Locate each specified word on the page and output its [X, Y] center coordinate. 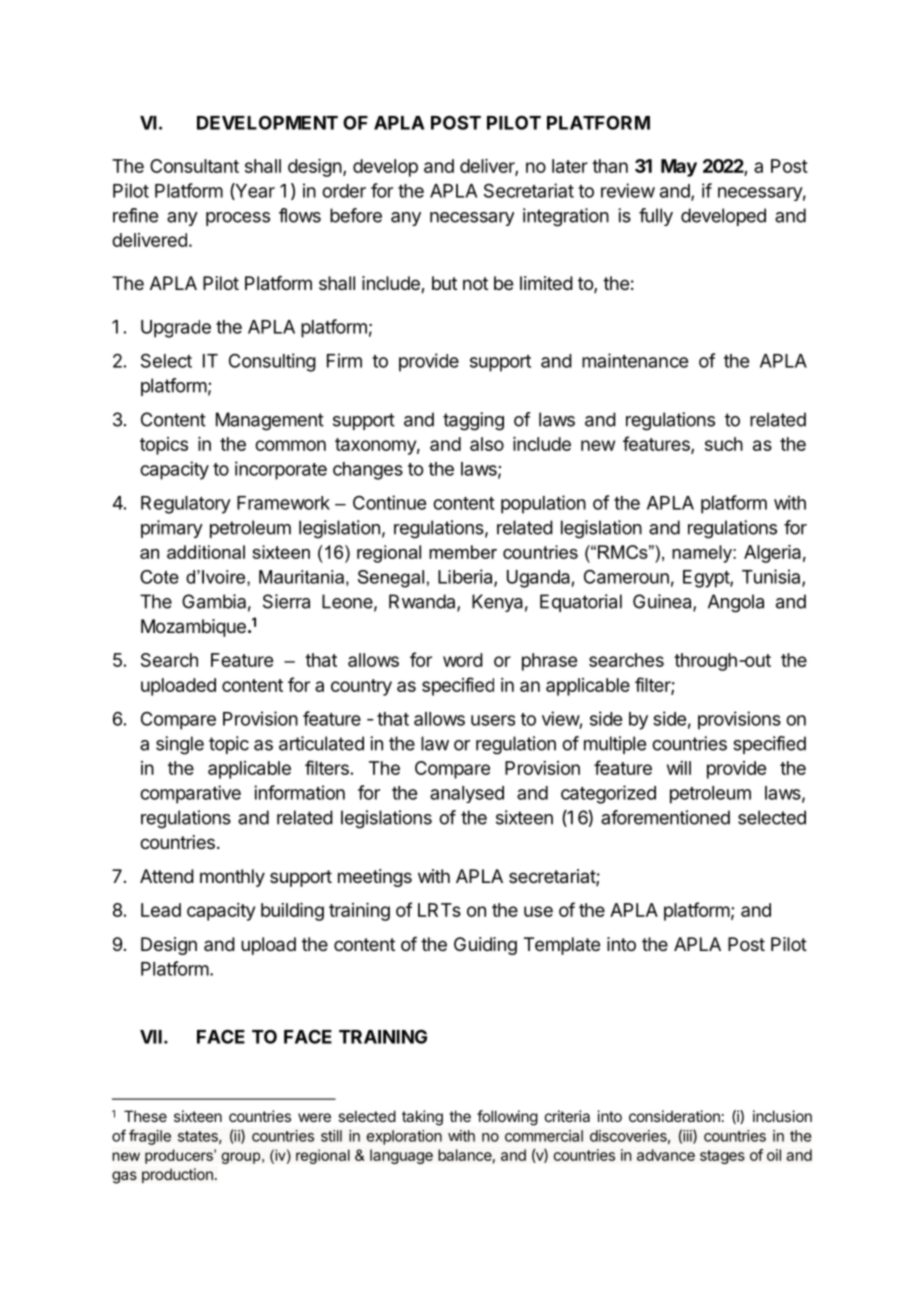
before [356, 215]
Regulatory [186, 505]
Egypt [707, 579]
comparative [190, 794]
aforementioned [665, 817]
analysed [467, 794]
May [679, 168]
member [463, 552]
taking [422, 1118]
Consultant [194, 166]
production [177, 1175]
